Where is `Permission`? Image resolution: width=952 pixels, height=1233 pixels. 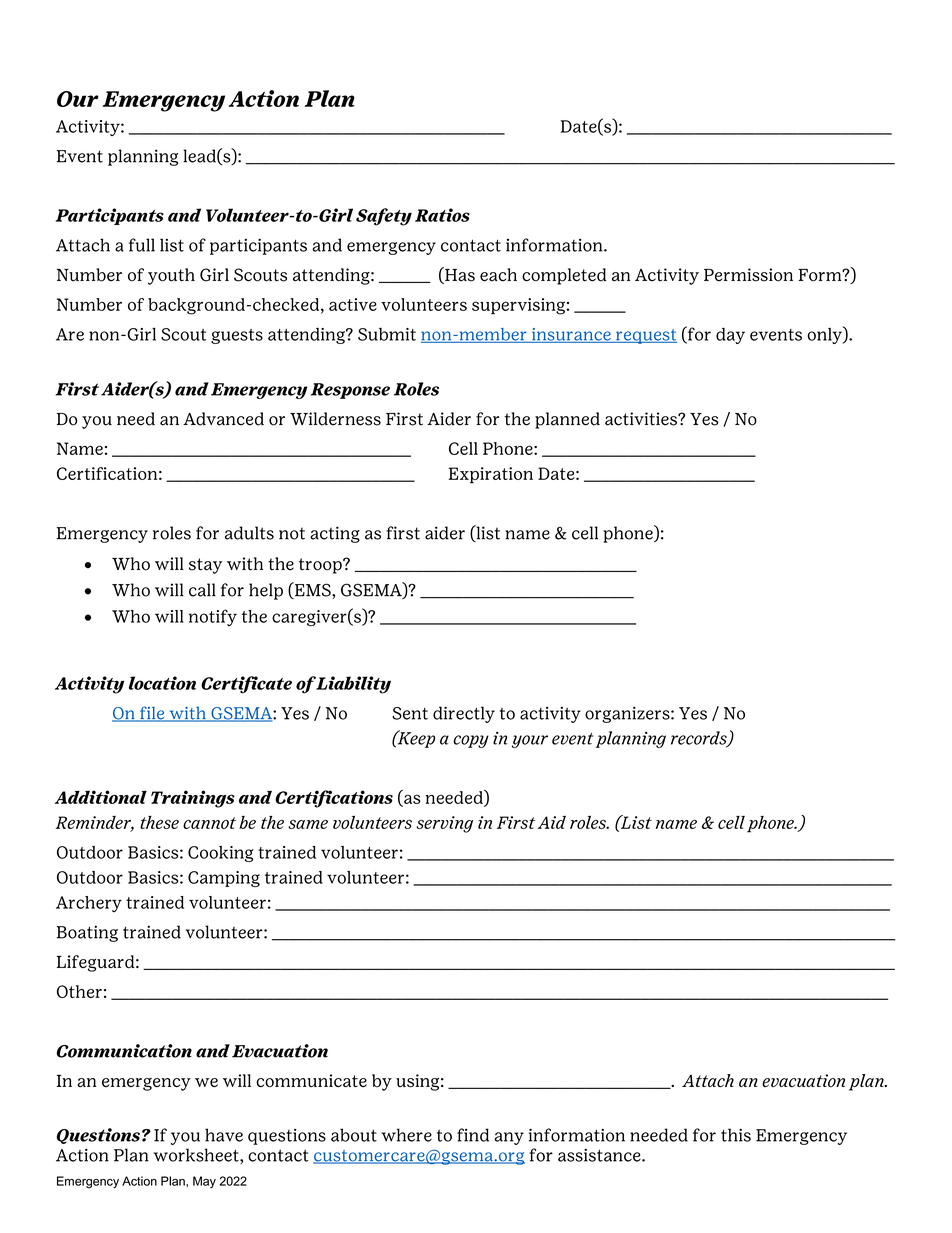
Permission is located at coordinates (748, 275).
